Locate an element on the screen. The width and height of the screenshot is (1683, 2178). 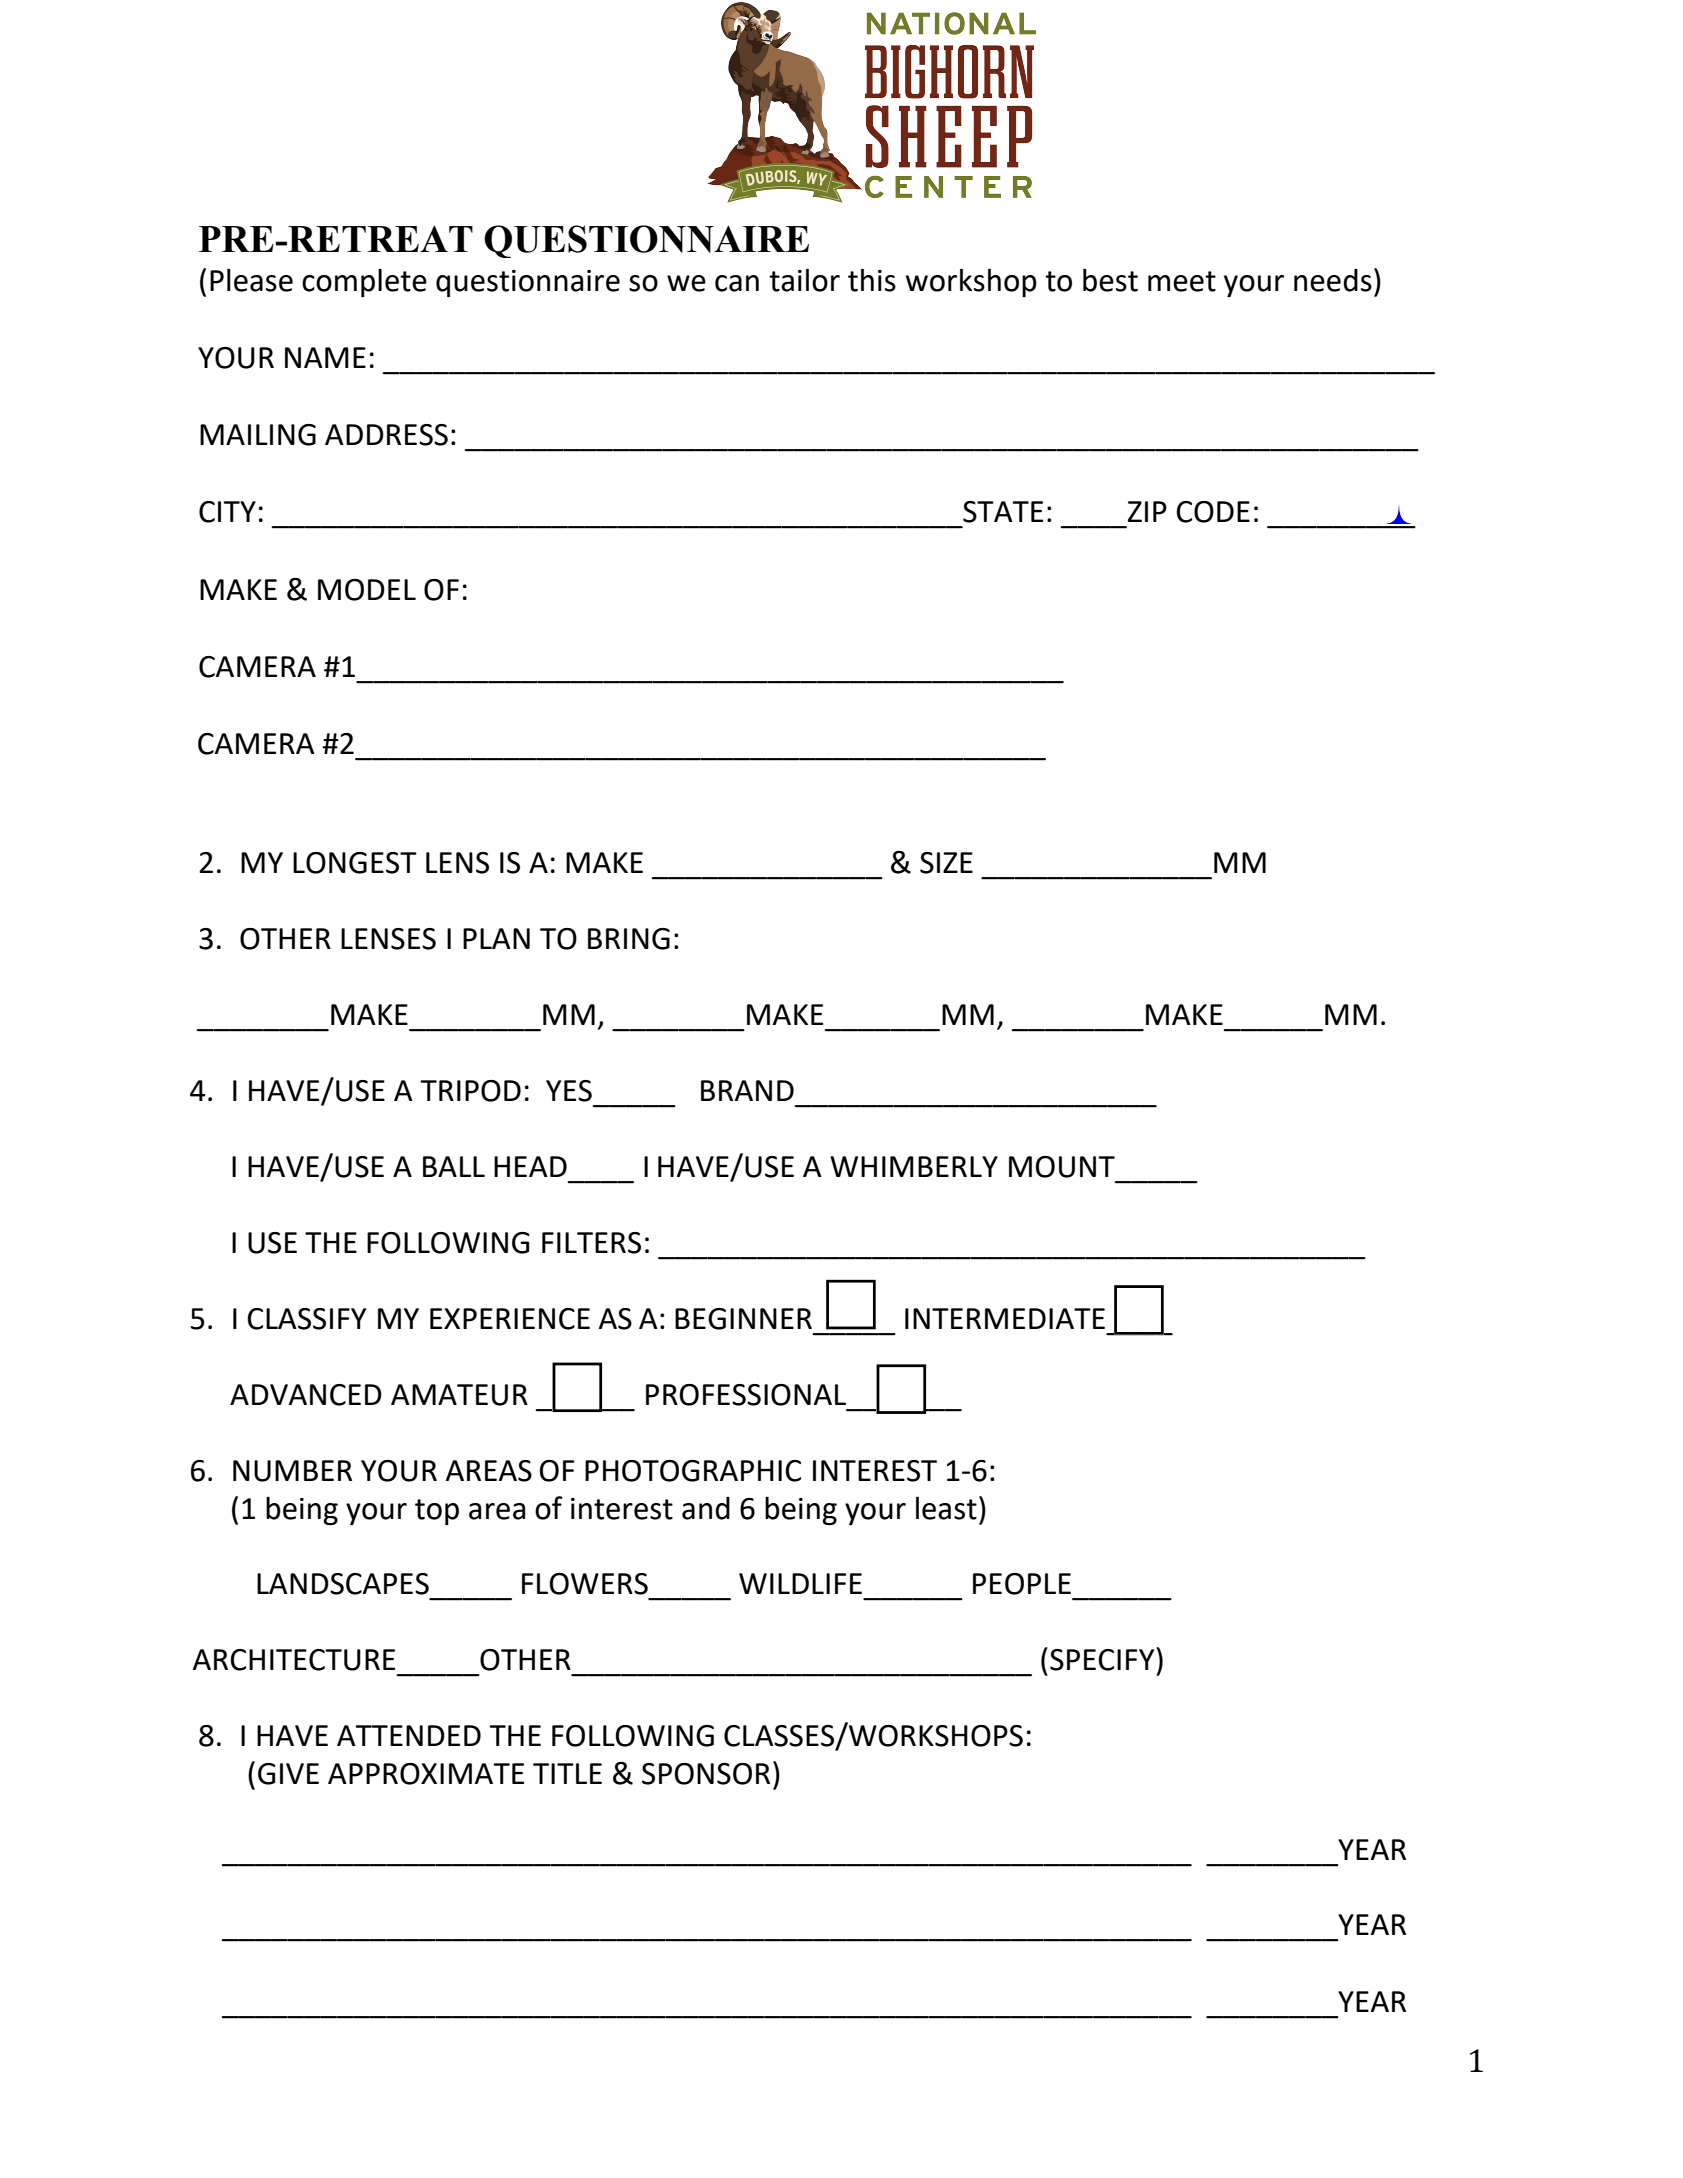
ATTENDED is located at coordinates (409, 1735).
